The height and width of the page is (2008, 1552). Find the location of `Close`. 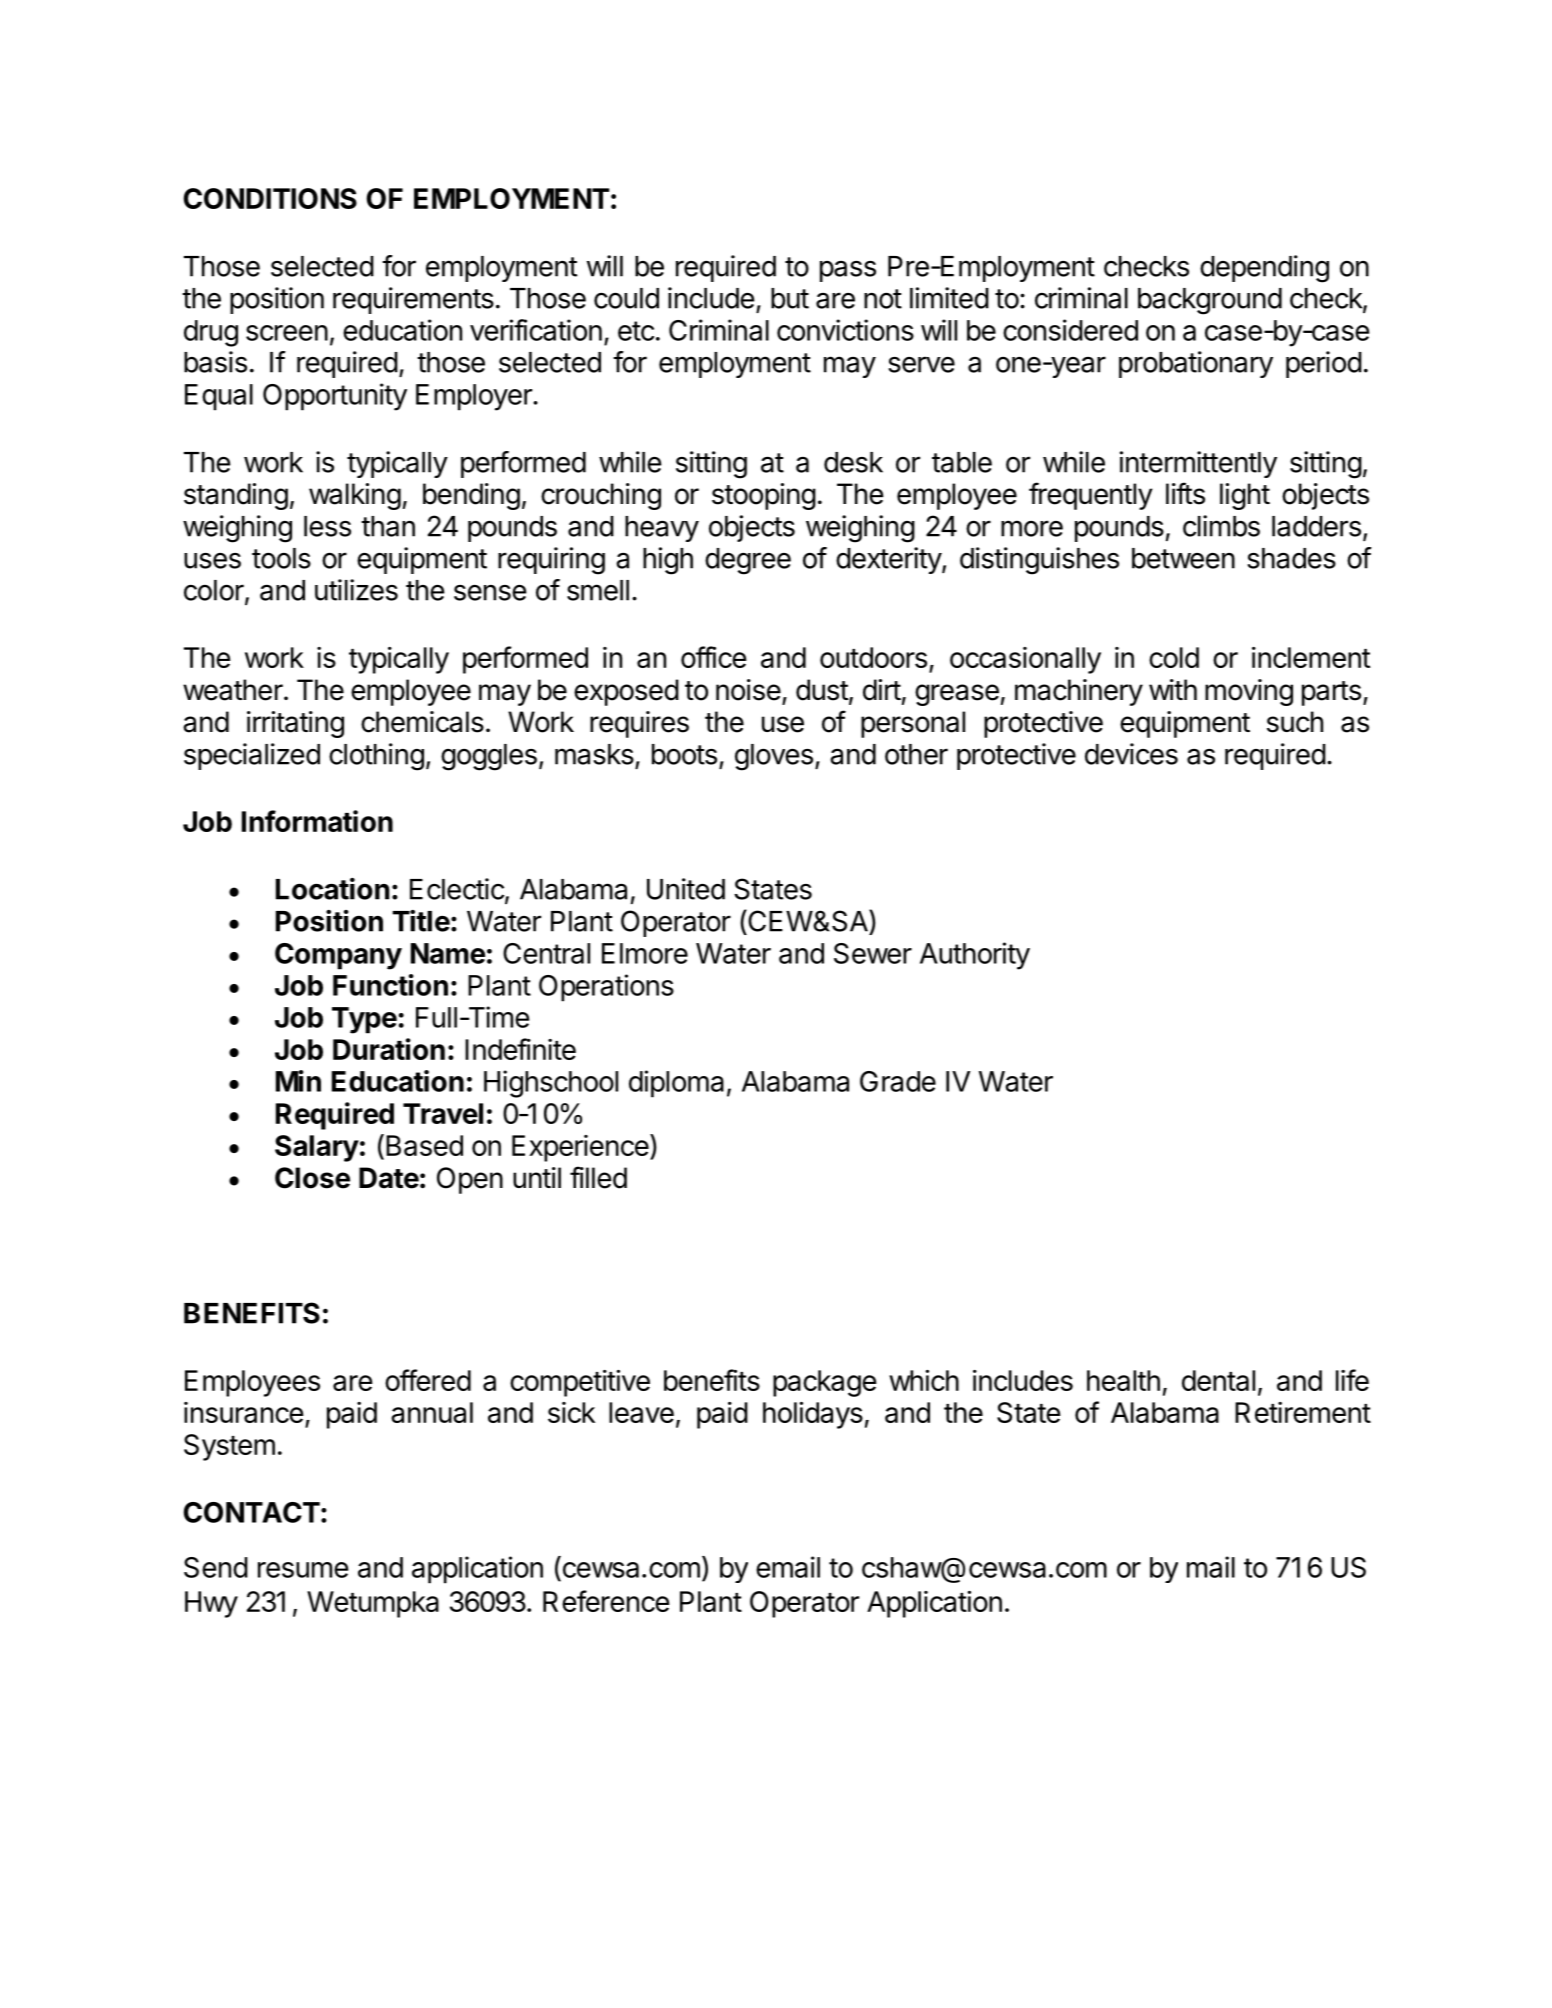

Close is located at coordinates (312, 1178).
